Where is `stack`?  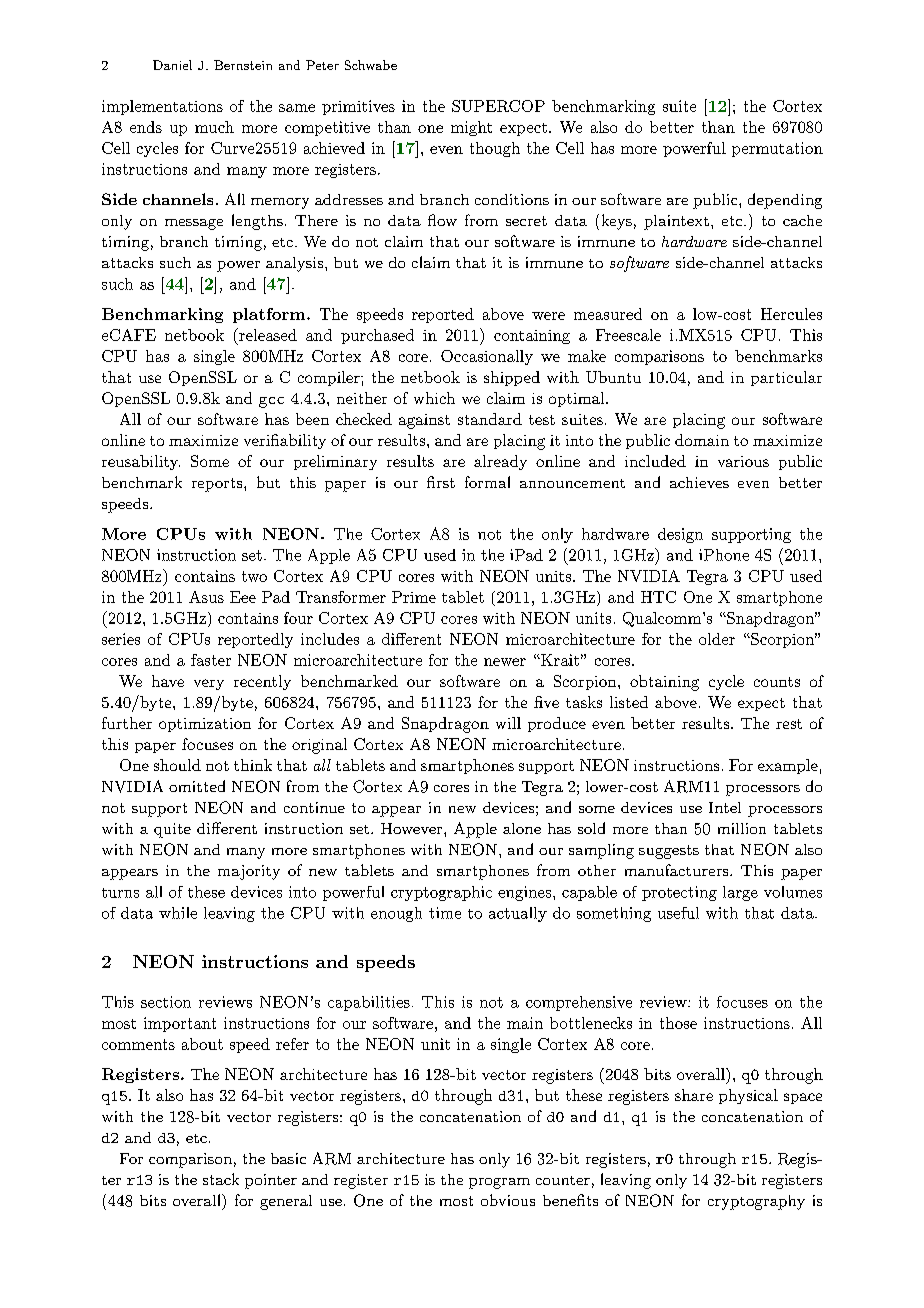
stack is located at coordinates (221, 1179).
